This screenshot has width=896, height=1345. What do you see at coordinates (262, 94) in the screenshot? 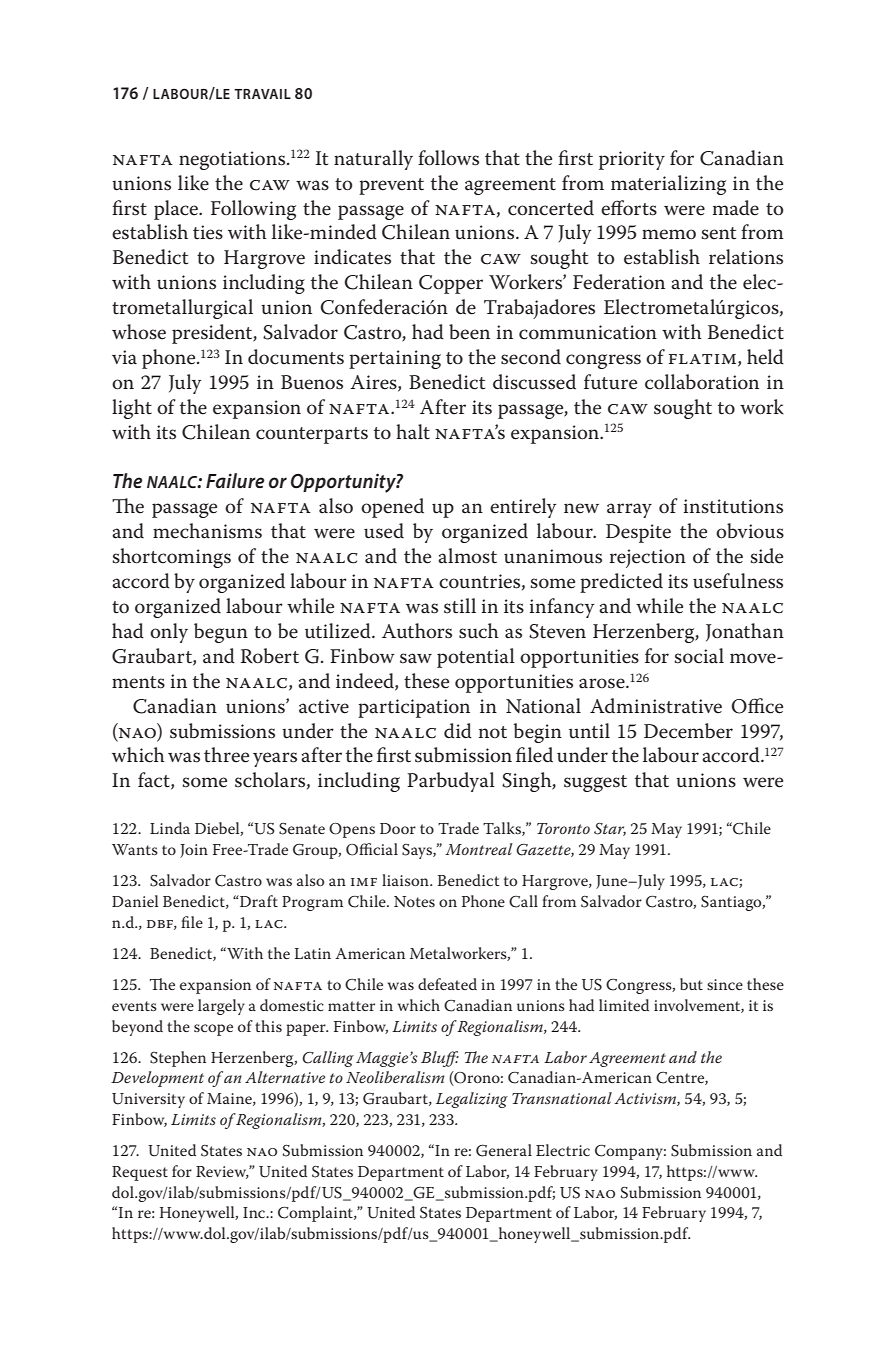
I see `travail` at bounding box center [262, 94].
